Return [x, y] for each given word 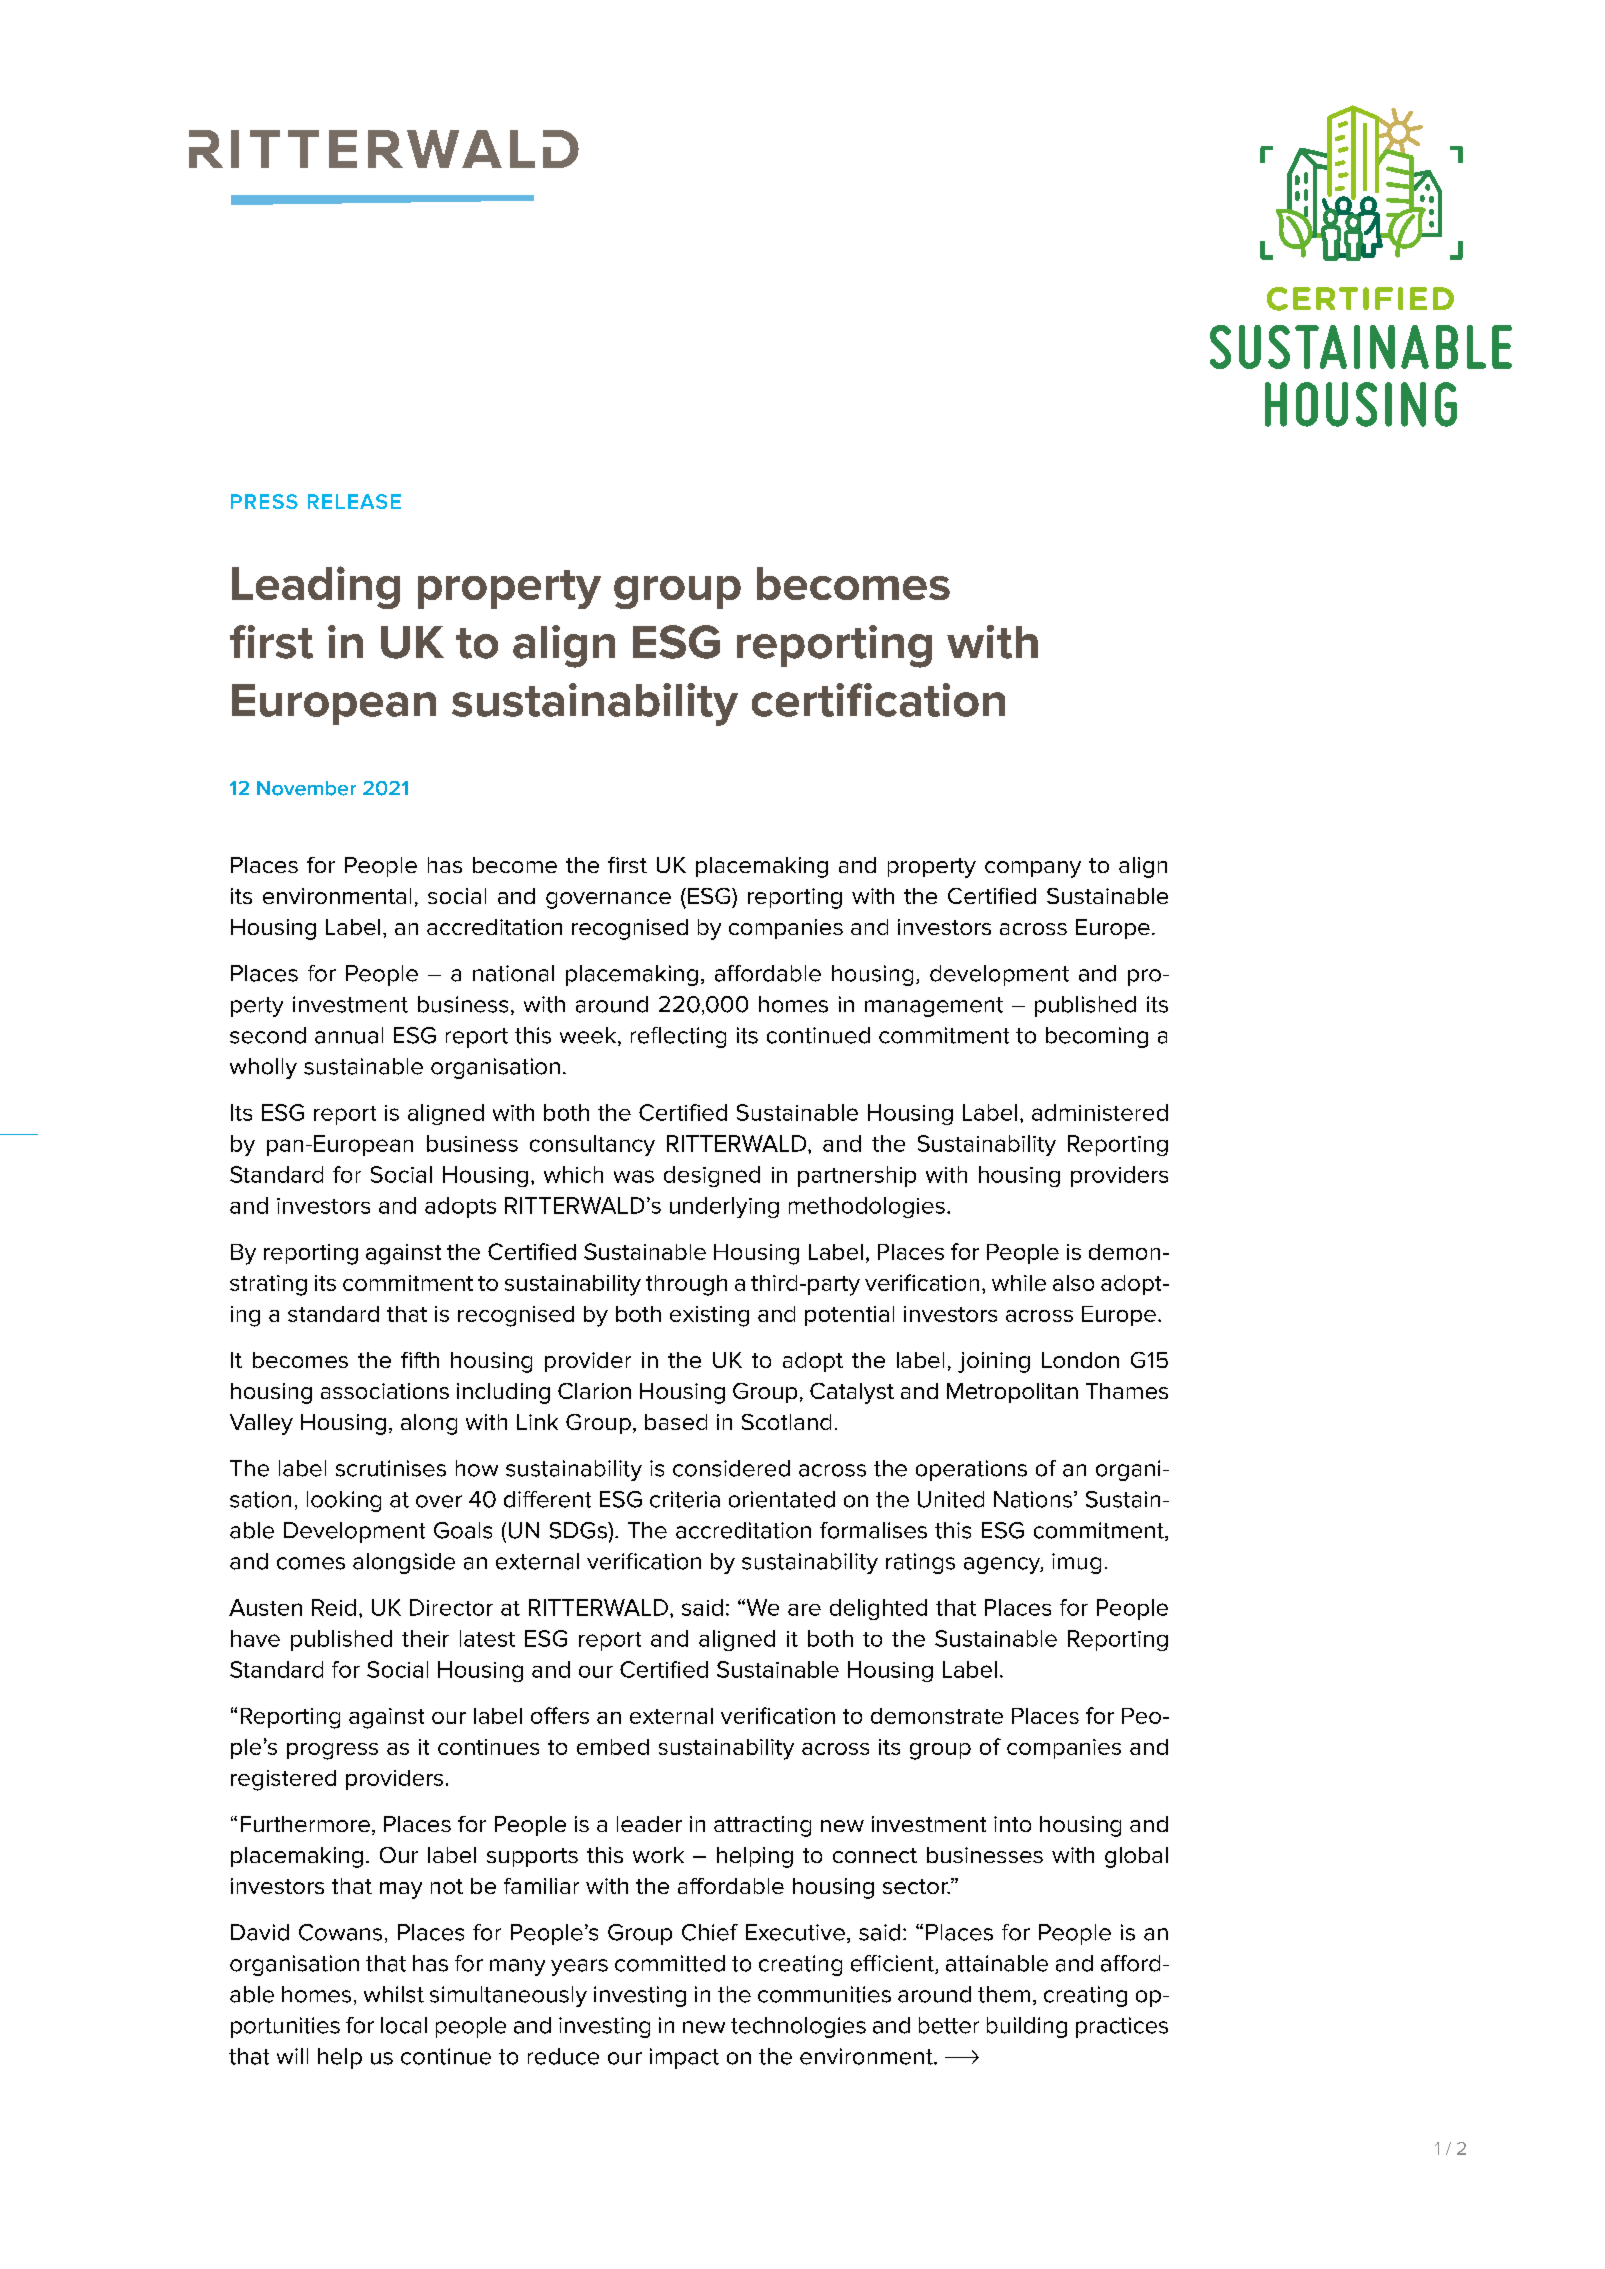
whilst [394, 1994]
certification [878, 700]
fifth [420, 1360]
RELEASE [354, 501]
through [686, 1285]
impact [684, 2058]
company [1033, 869]
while [1019, 1283]
